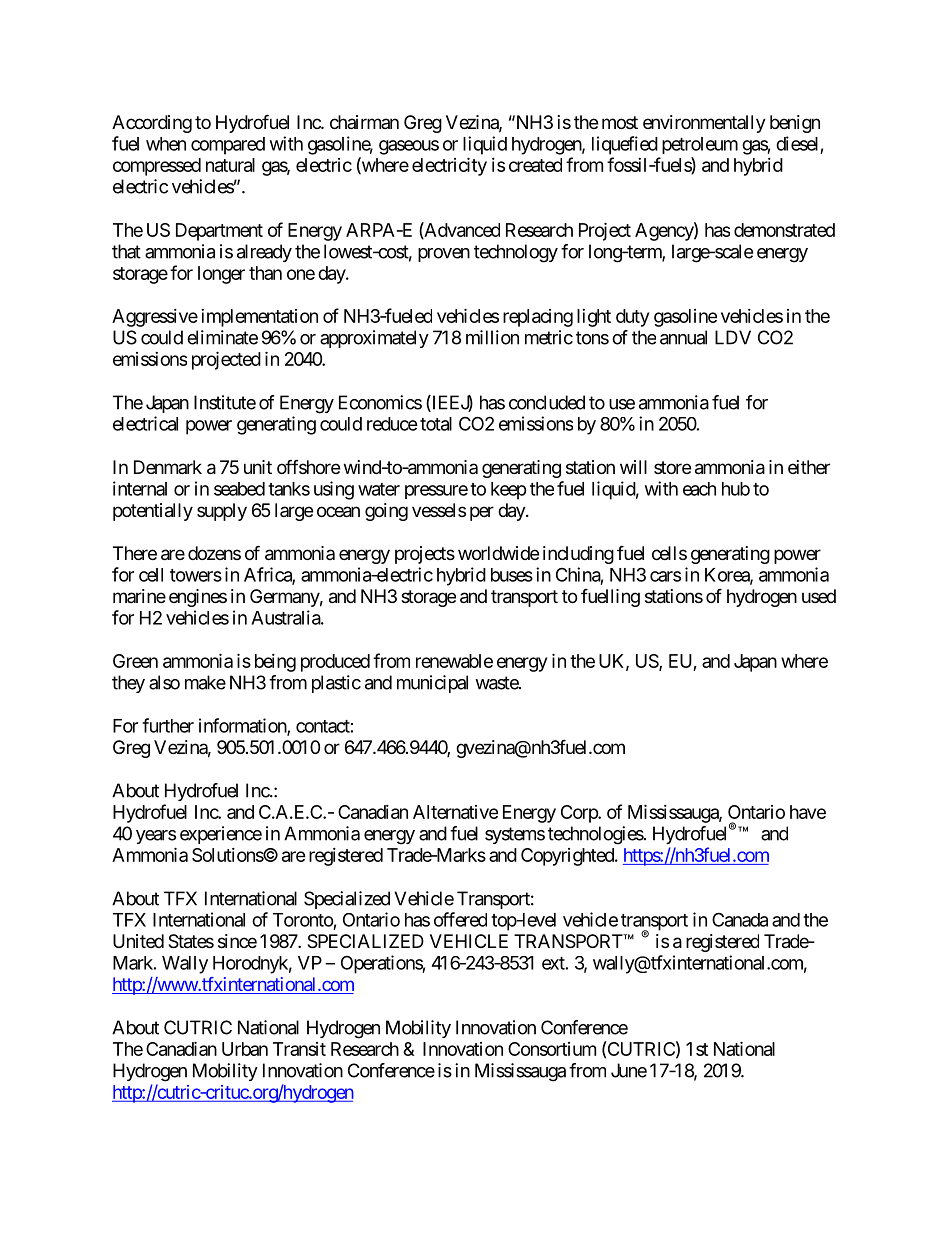 This image has width=952, height=1233. What do you see at coordinates (245, 1049) in the image?
I see `Urban` at bounding box center [245, 1049].
